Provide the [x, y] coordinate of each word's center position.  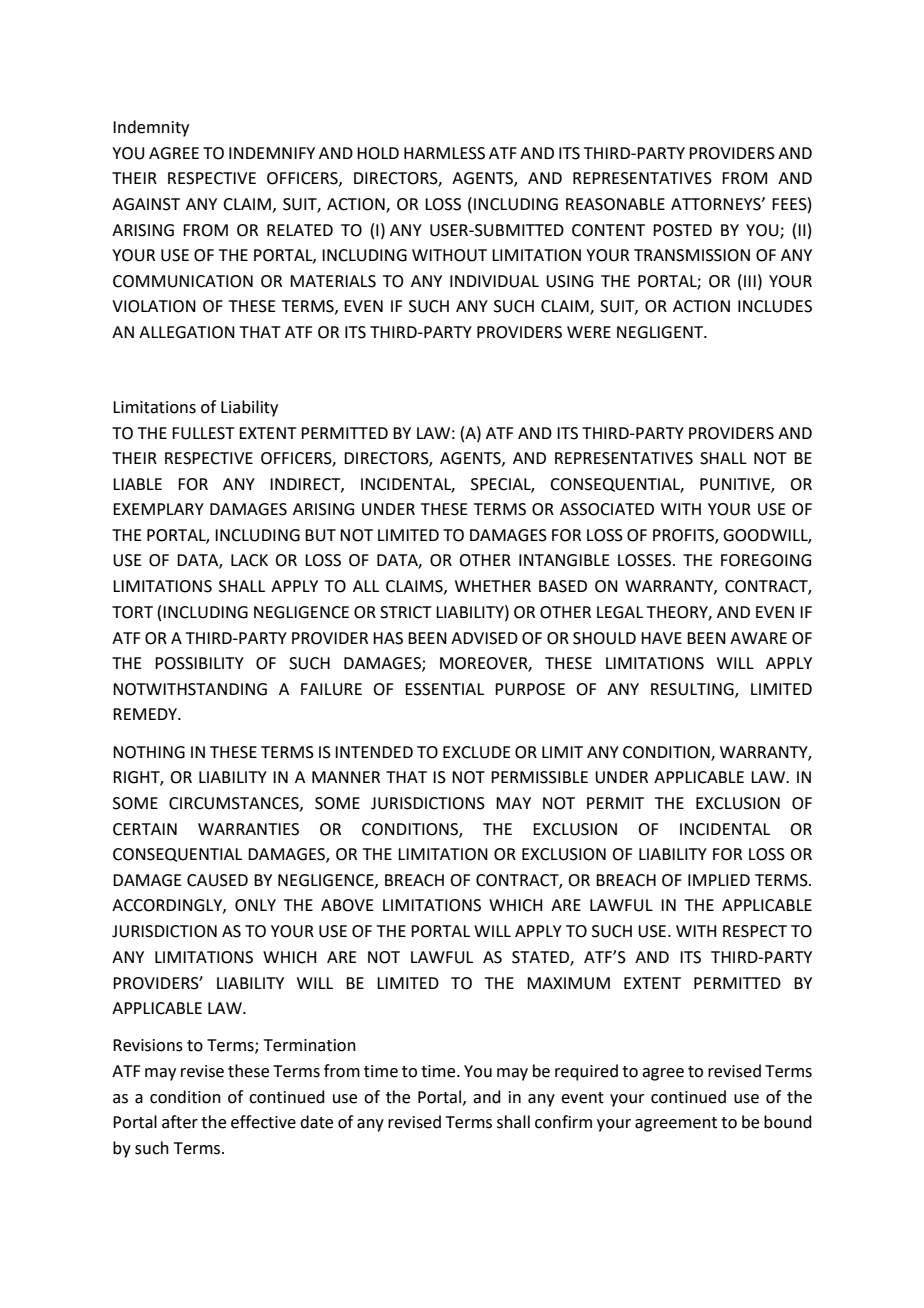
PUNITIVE [736, 485]
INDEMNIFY [272, 153]
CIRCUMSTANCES [235, 804]
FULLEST [203, 433]
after [180, 1122]
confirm [563, 1122]
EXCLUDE [477, 752]
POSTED [682, 230]
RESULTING [693, 690]
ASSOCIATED [607, 509]
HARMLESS [444, 153]
